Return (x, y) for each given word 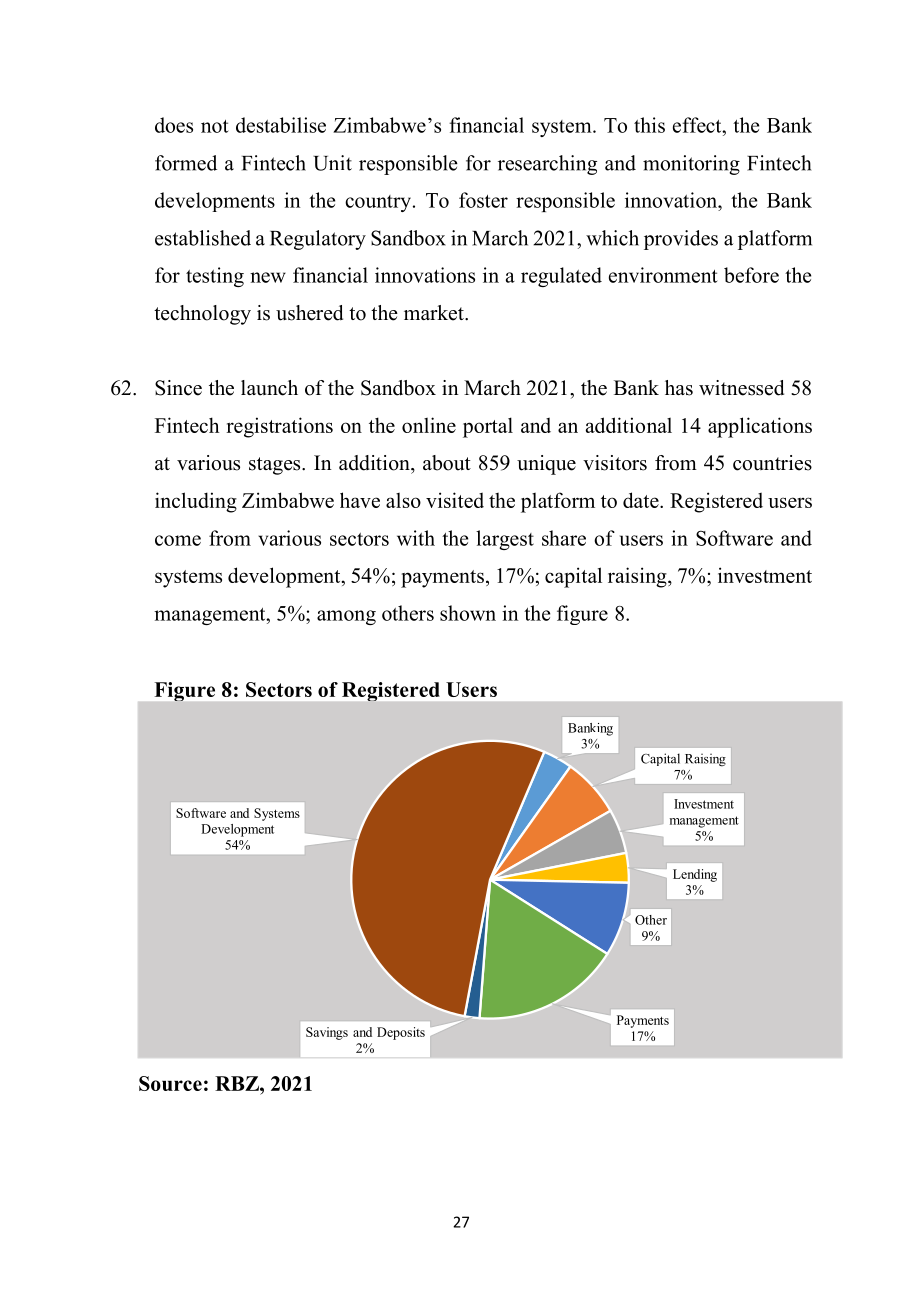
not (214, 126)
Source (170, 1083)
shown (468, 613)
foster (483, 200)
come (178, 540)
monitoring (691, 165)
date (642, 500)
